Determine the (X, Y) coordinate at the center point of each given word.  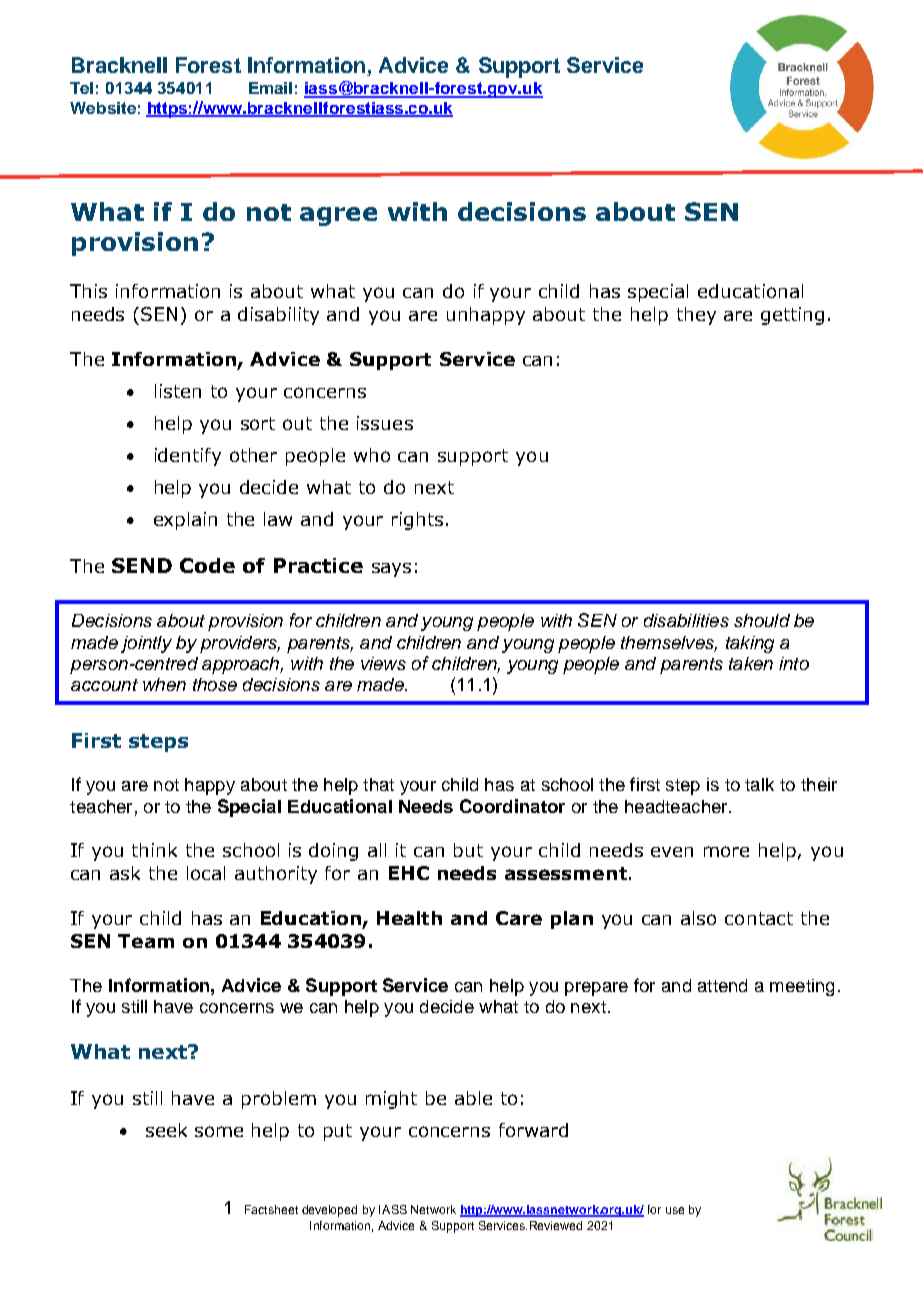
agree (338, 216)
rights (417, 521)
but (468, 850)
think (154, 850)
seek (166, 1130)
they (696, 316)
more (726, 851)
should (762, 620)
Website (103, 108)
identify (188, 457)
